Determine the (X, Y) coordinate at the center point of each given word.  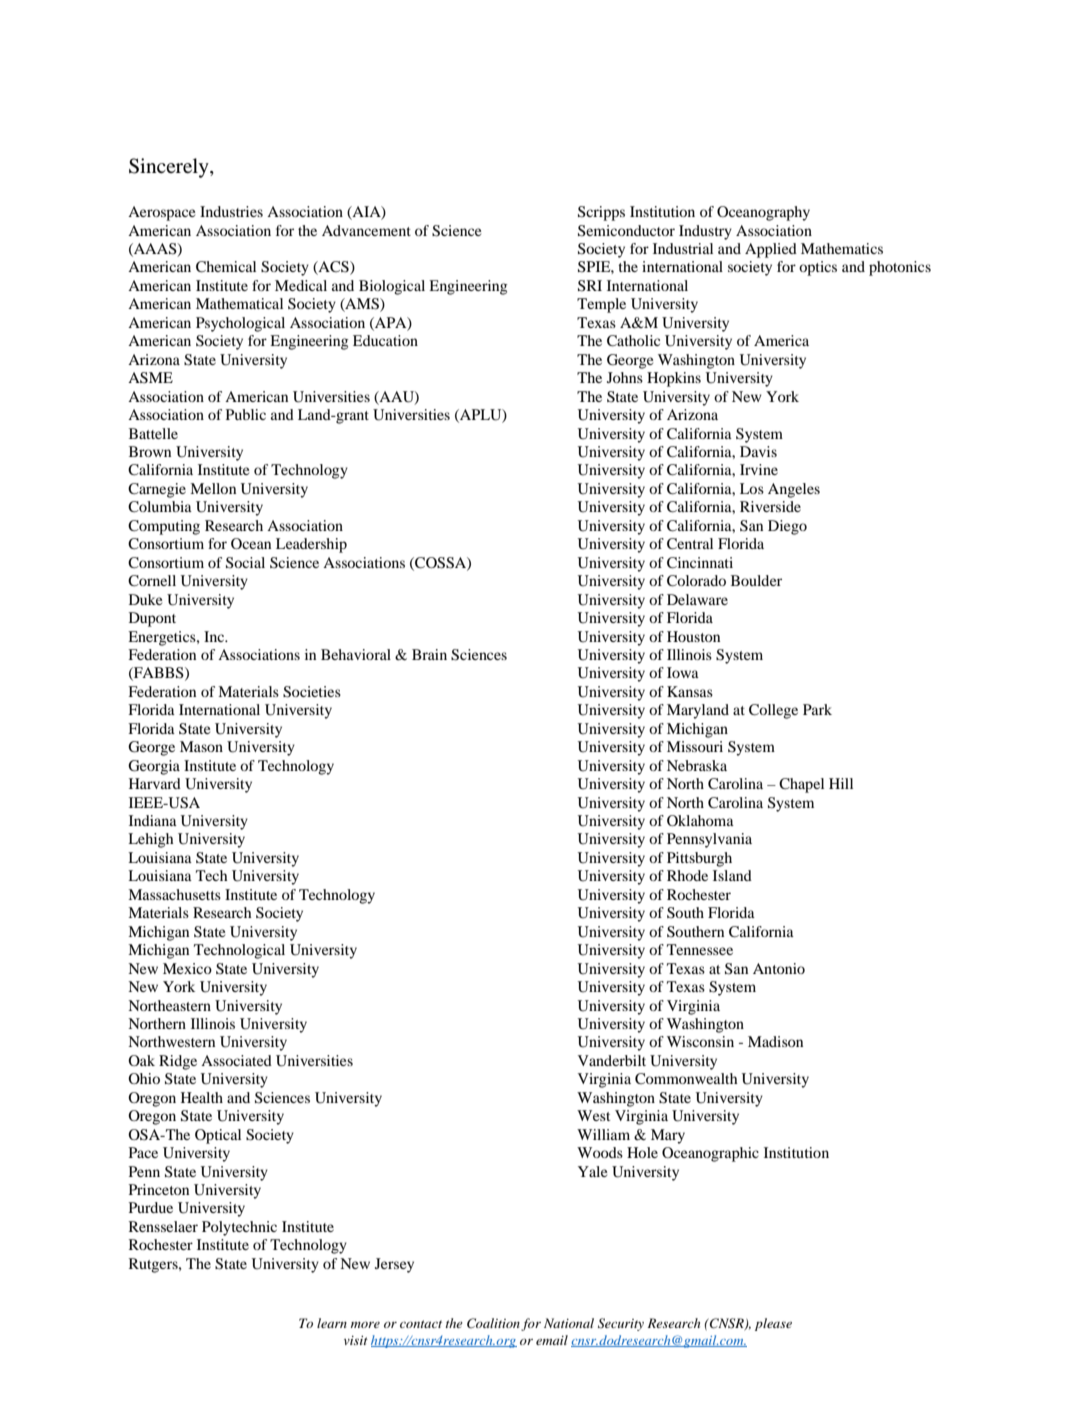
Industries (231, 211)
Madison (775, 1041)
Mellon (213, 488)
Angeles (794, 490)
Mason (201, 746)
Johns (625, 377)
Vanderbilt (612, 1060)
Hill (841, 783)
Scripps (601, 213)
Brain (429, 654)
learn (332, 1323)
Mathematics (842, 248)
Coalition (493, 1323)
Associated (236, 1060)
